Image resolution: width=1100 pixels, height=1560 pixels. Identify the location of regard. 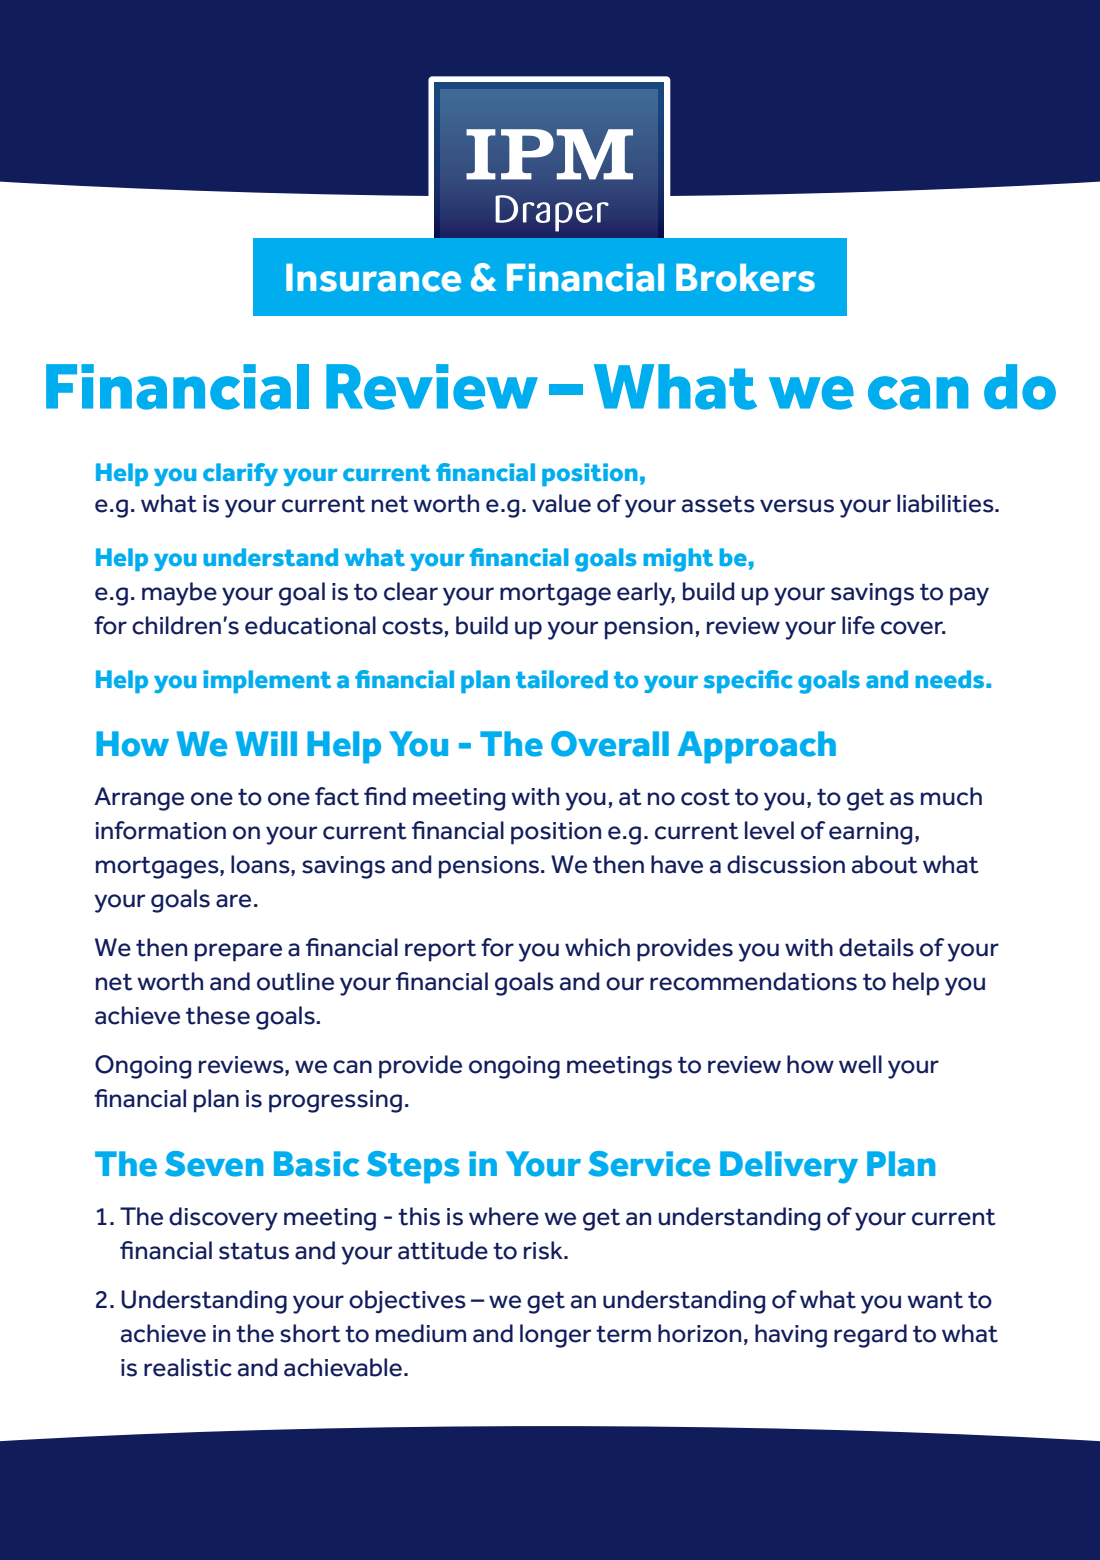
(870, 1336).
